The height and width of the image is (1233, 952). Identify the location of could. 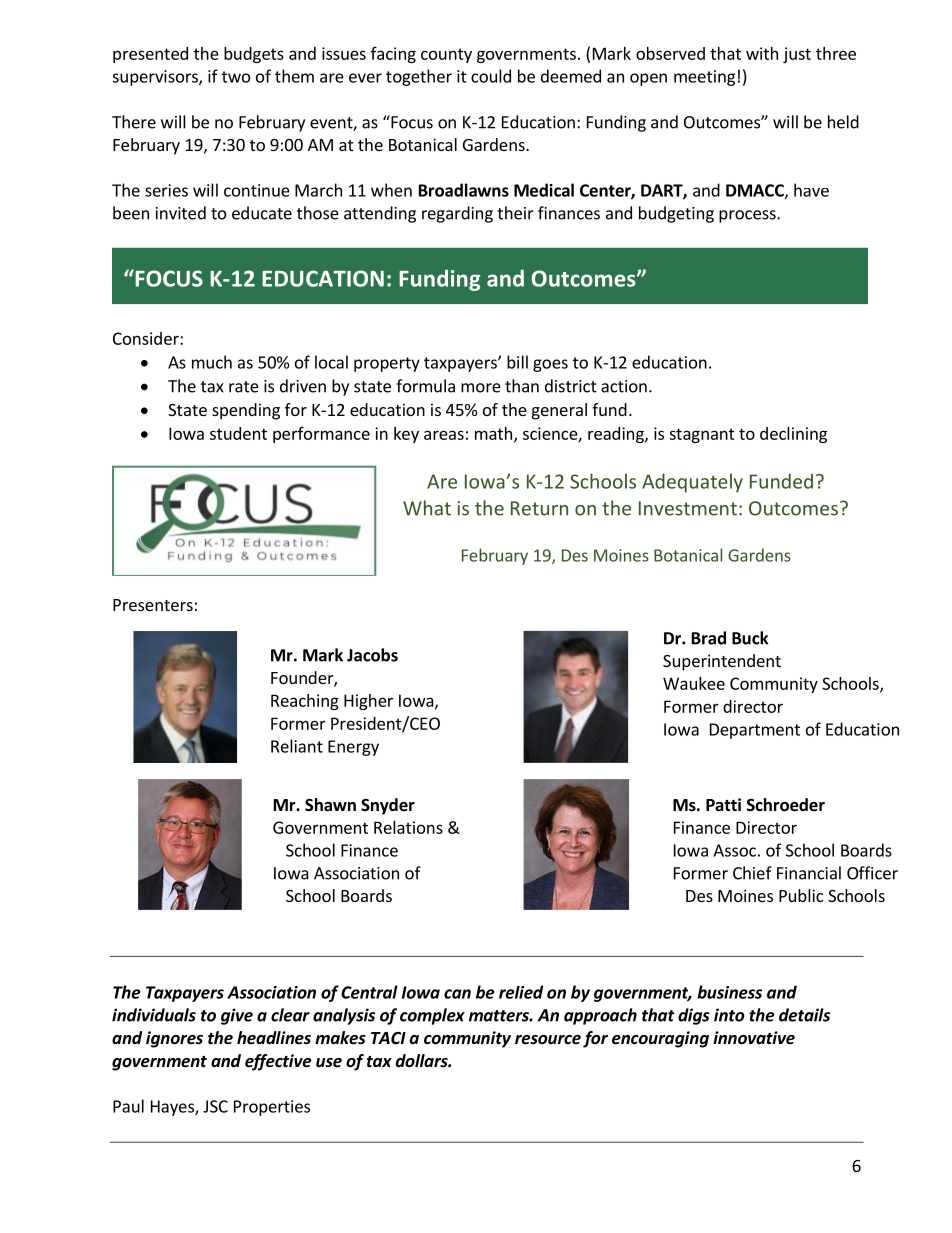
(491, 76).
